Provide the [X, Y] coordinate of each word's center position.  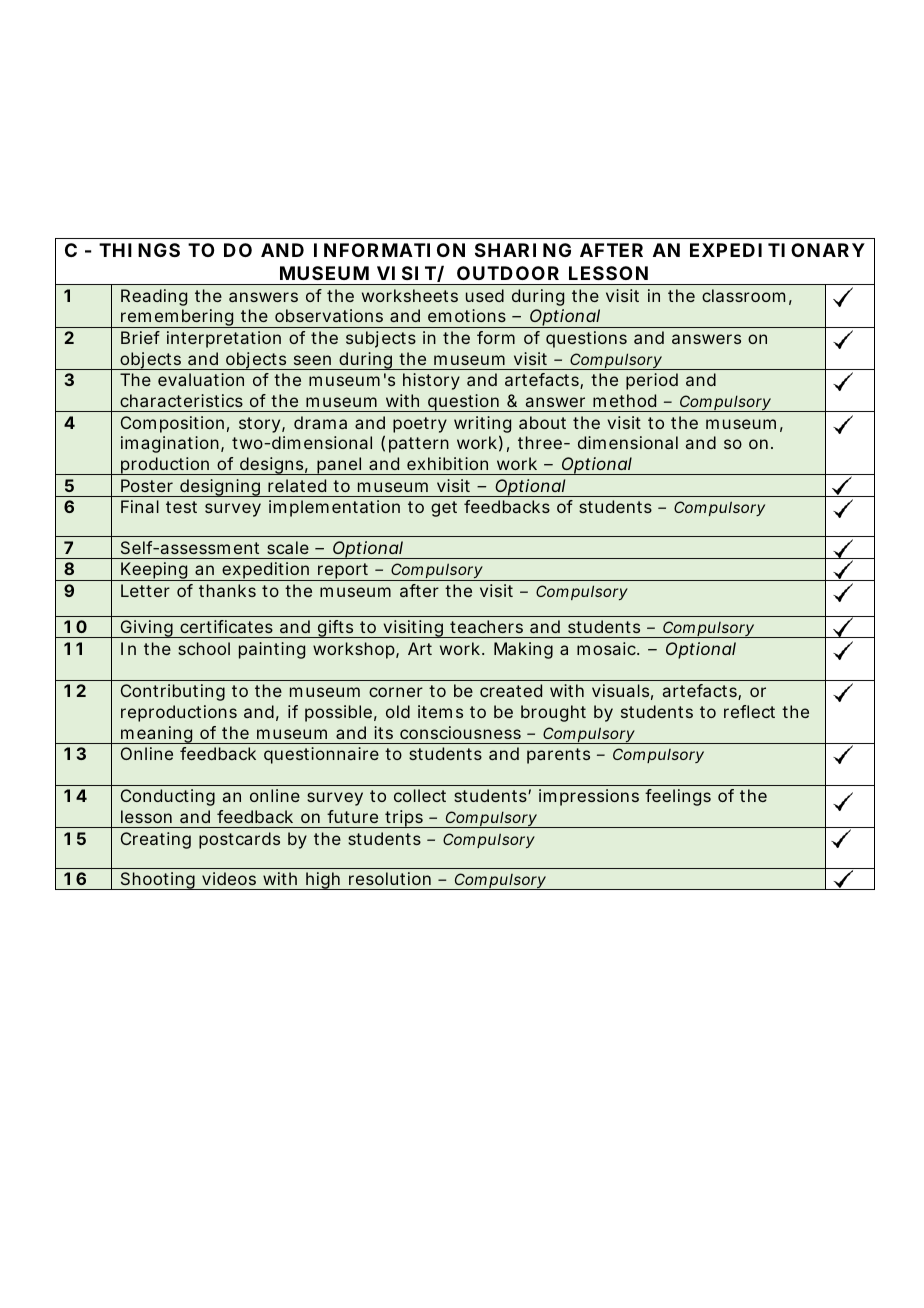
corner [396, 692]
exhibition [447, 463]
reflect [749, 711]
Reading [154, 297]
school [204, 648]
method [624, 400]
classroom [743, 295]
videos [229, 878]
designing [220, 488]
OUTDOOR [508, 273]
